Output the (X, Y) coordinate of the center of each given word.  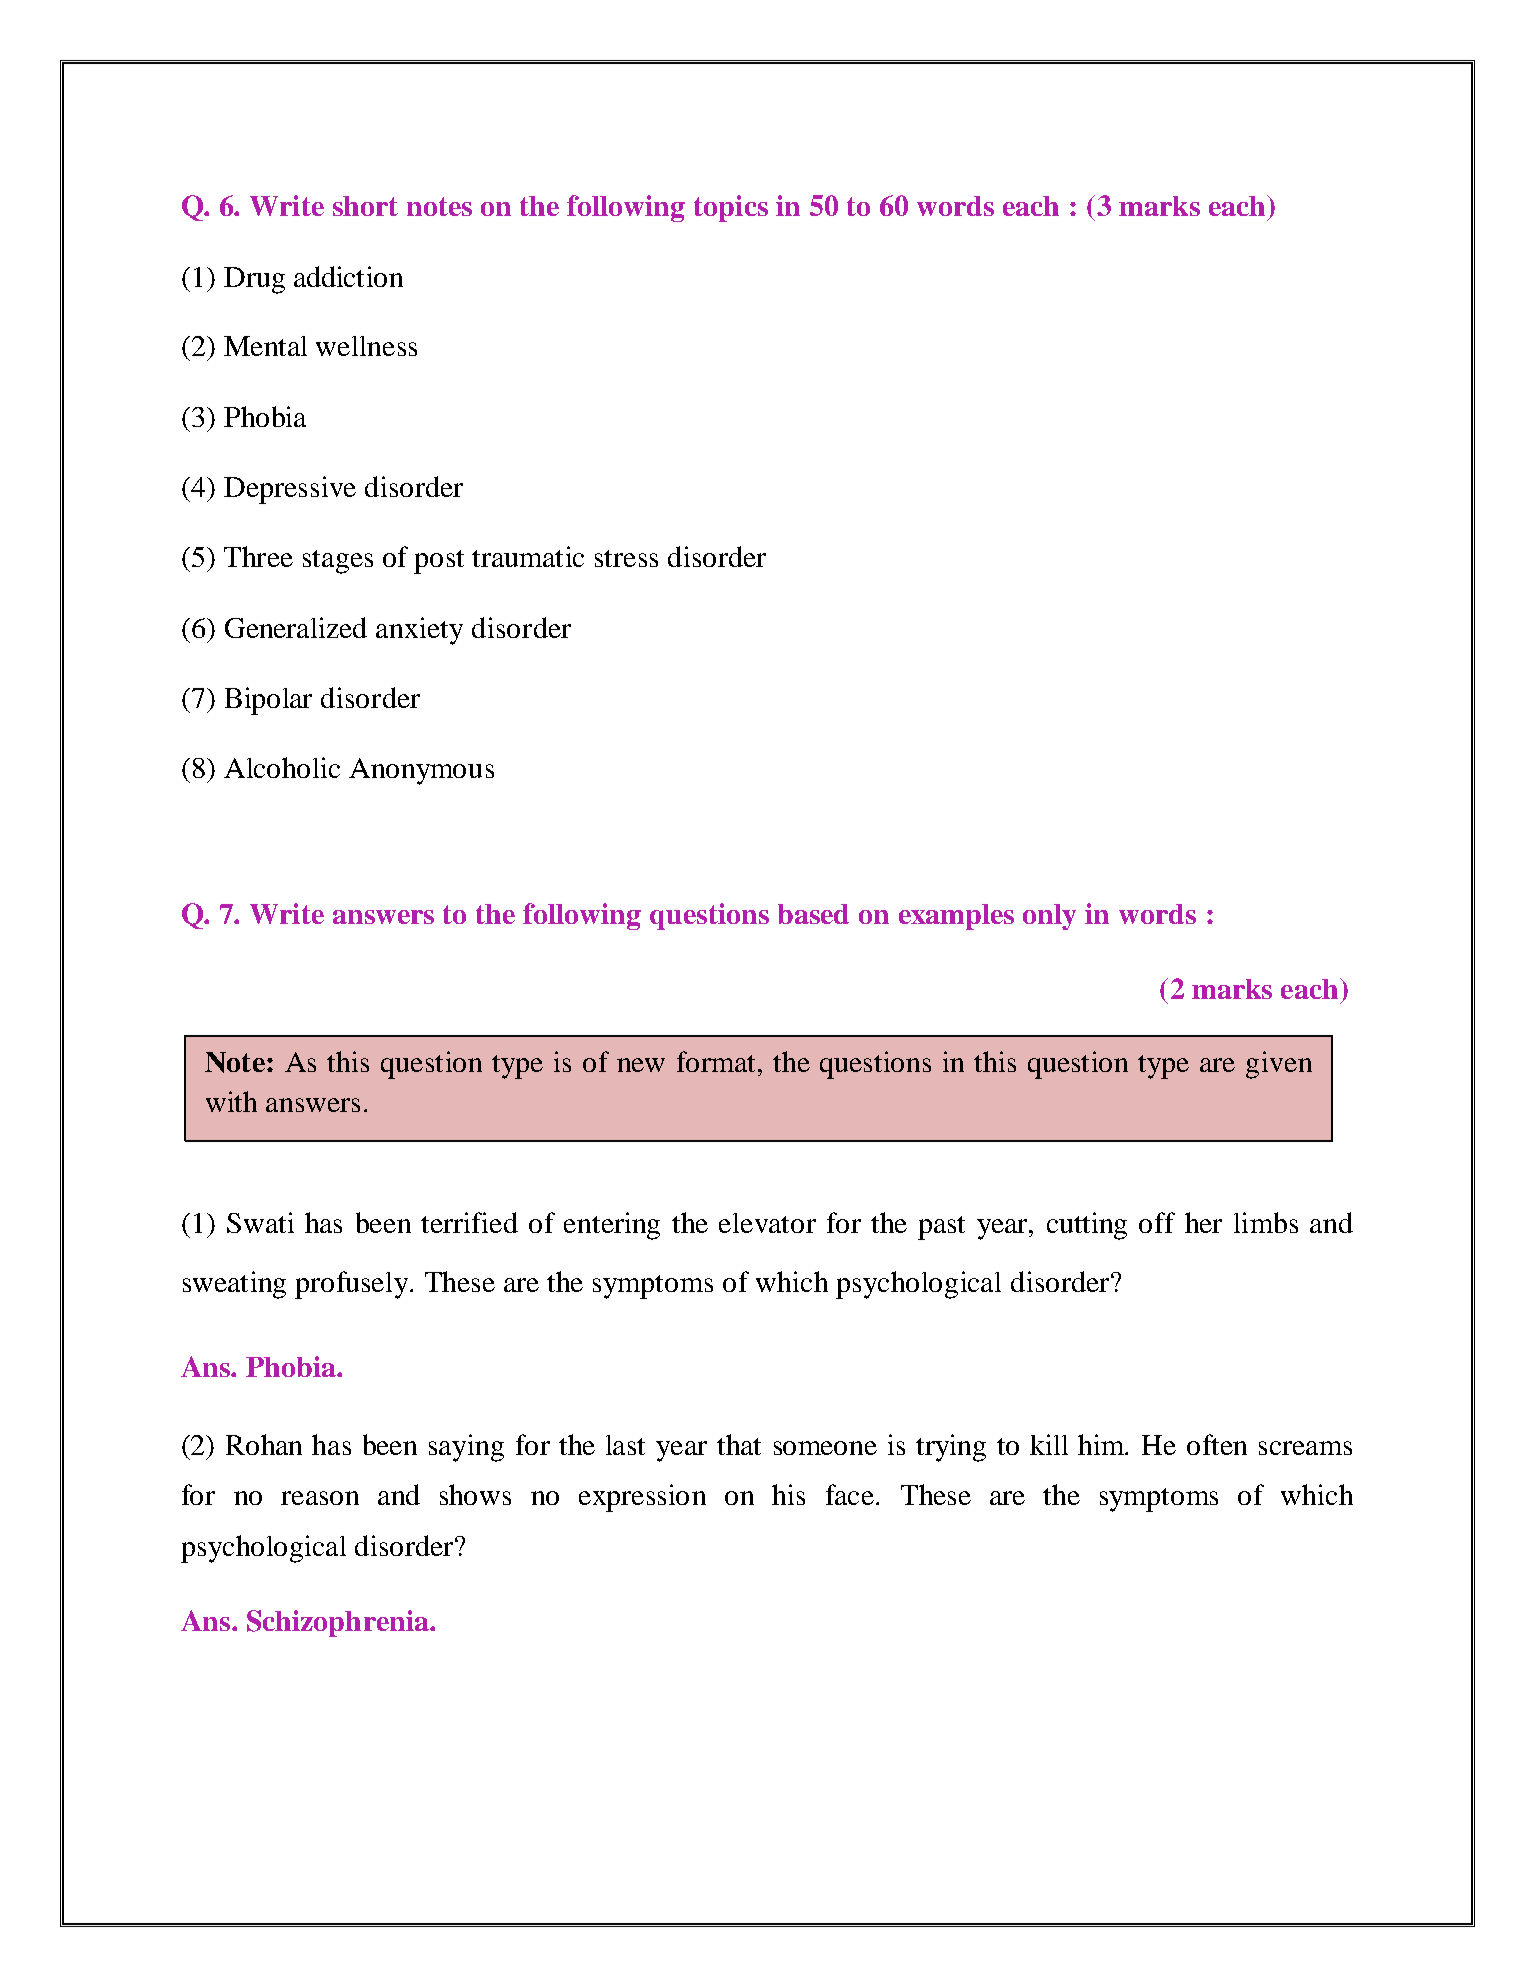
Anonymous (421, 771)
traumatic (528, 556)
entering (612, 1226)
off (1157, 1222)
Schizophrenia (339, 1623)
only (1049, 917)
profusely (351, 1285)
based (813, 914)
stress (626, 558)
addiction (348, 276)
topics (731, 208)
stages (338, 562)
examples (956, 917)
